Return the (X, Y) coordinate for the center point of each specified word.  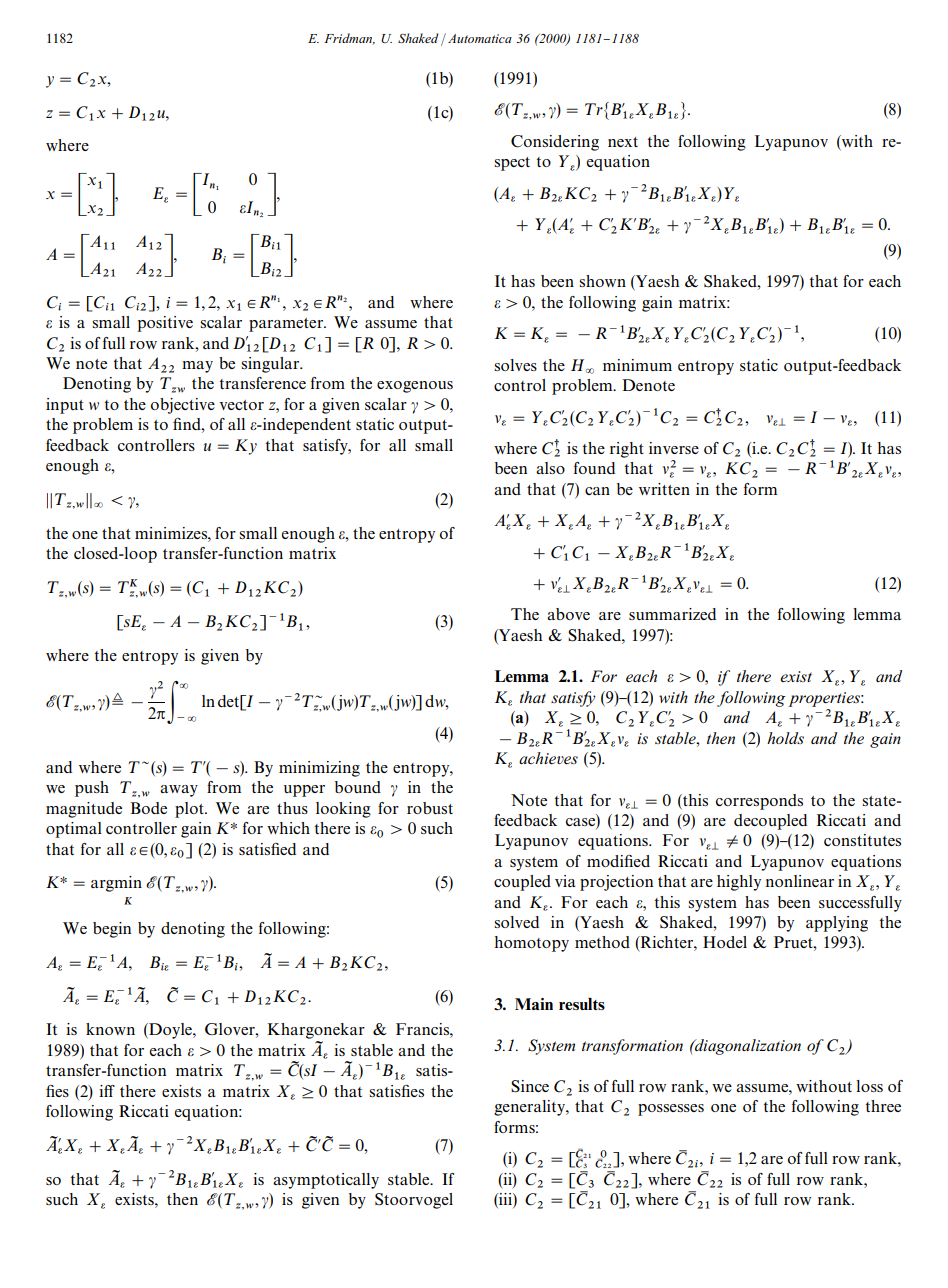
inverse (674, 448)
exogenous (415, 387)
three (883, 1106)
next (623, 142)
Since (530, 1086)
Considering (555, 143)
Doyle (170, 1031)
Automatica (480, 38)
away (179, 791)
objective (183, 406)
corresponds (759, 802)
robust (430, 808)
